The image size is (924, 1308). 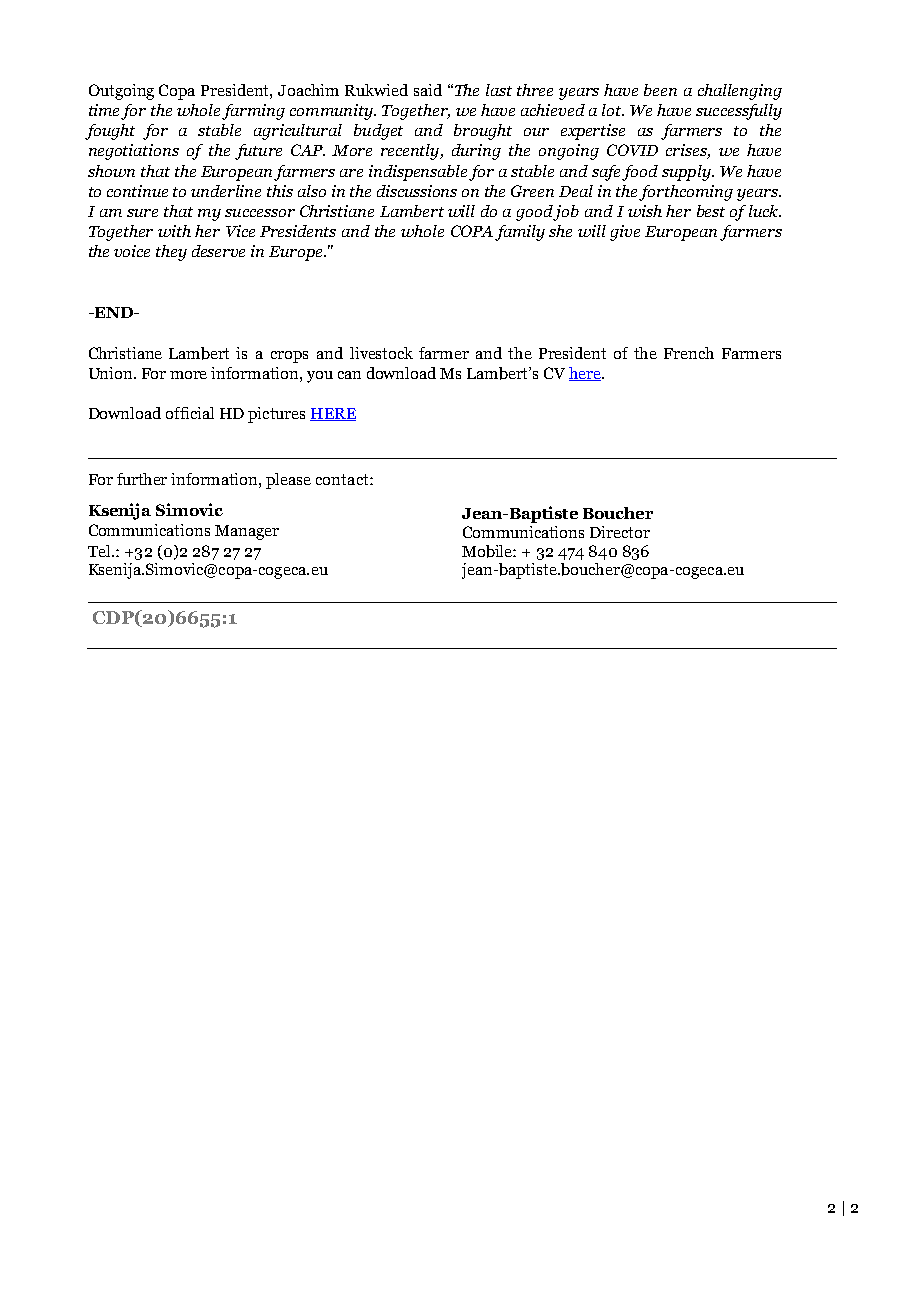 What do you see at coordinates (660, 90) in the screenshot?
I see `been` at bounding box center [660, 90].
